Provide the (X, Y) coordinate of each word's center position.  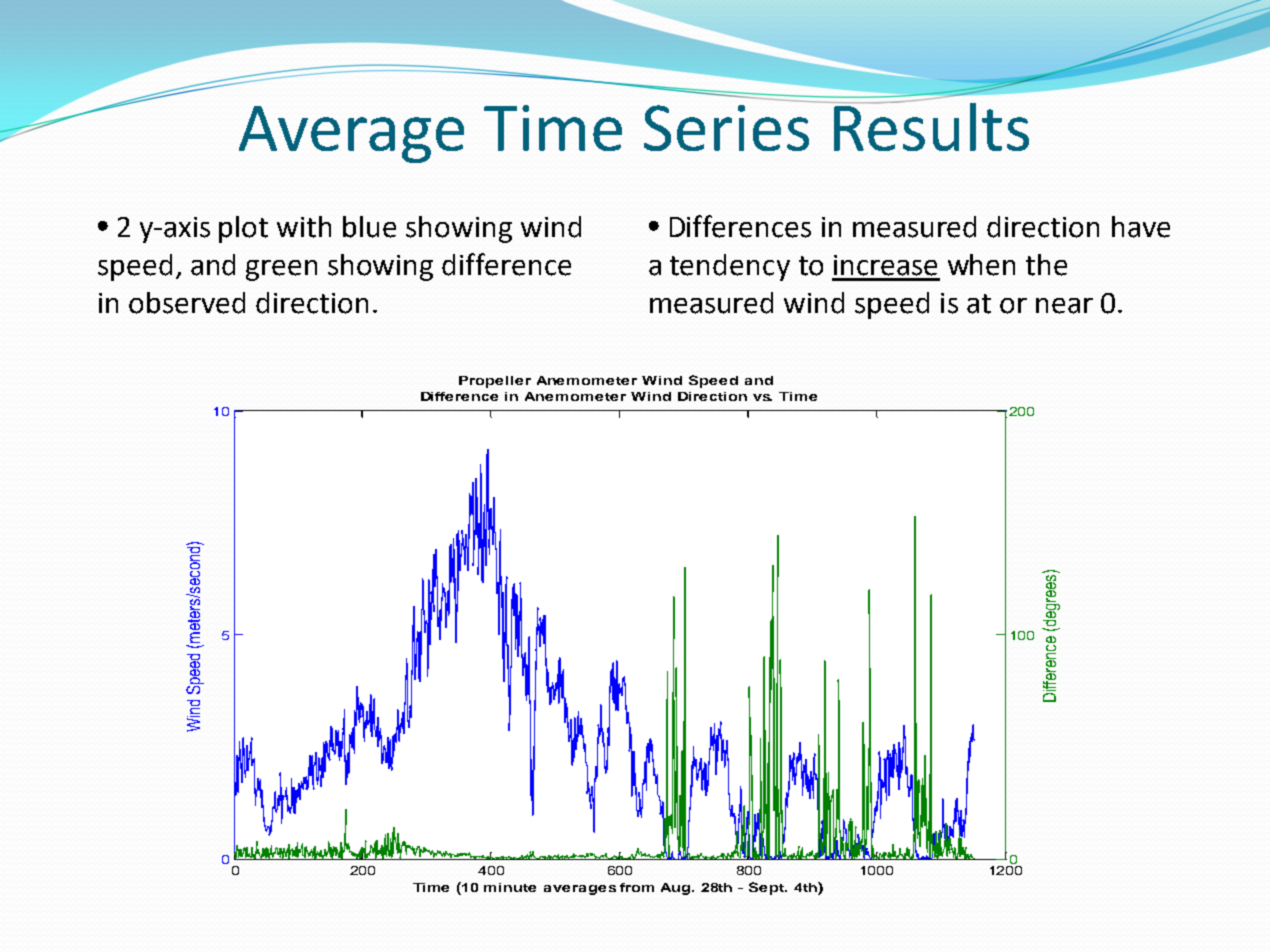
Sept (768, 888)
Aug (677, 889)
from (637, 887)
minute (510, 887)
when (981, 265)
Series (726, 128)
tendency (730, 267)
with (304, 227)
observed (187, 303)
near (1064, 306)
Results (930, 125)
